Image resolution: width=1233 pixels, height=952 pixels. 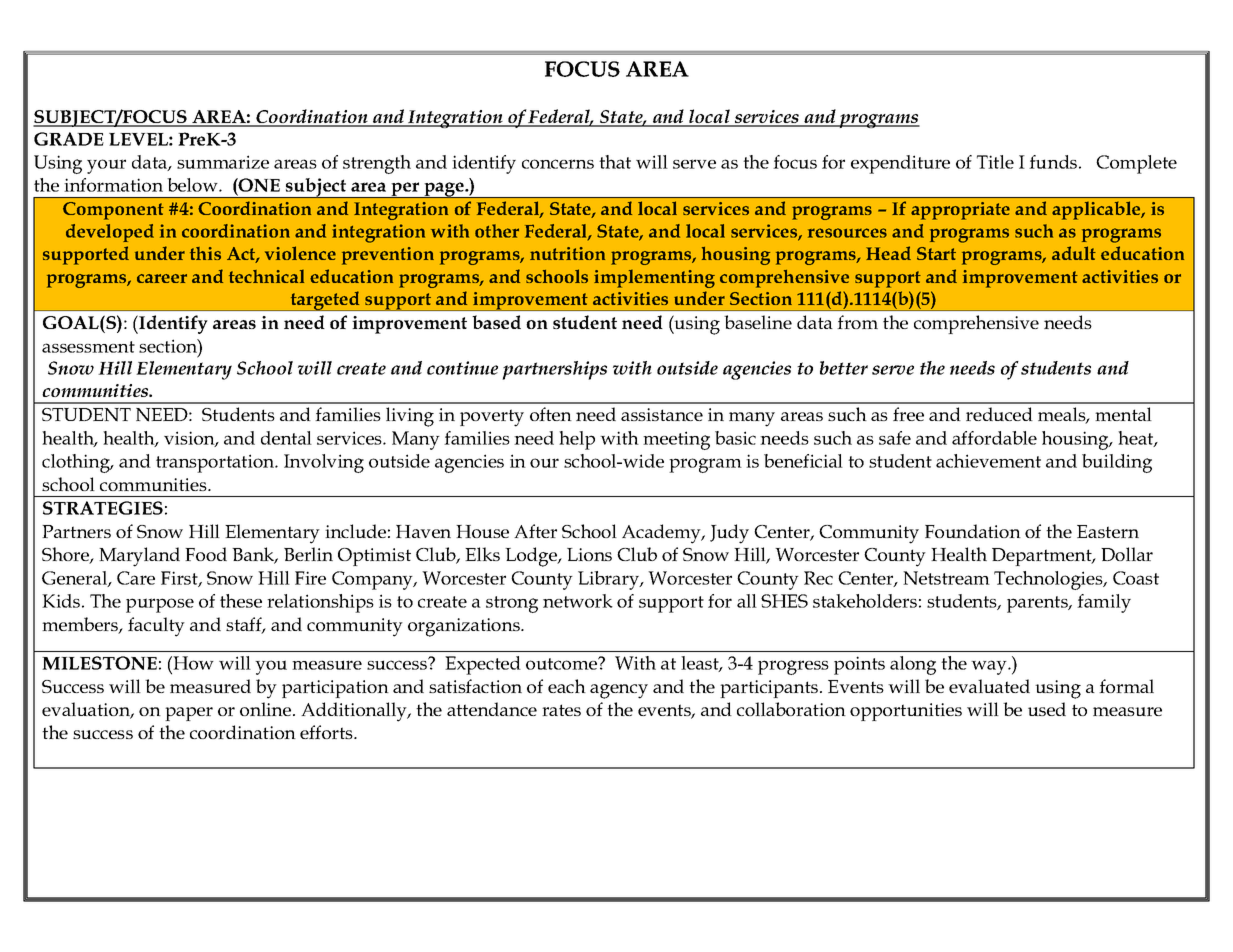 What do you see at coordinates (223, 162) in the image?
I see `summarize` at bounding box center [223, 162].
